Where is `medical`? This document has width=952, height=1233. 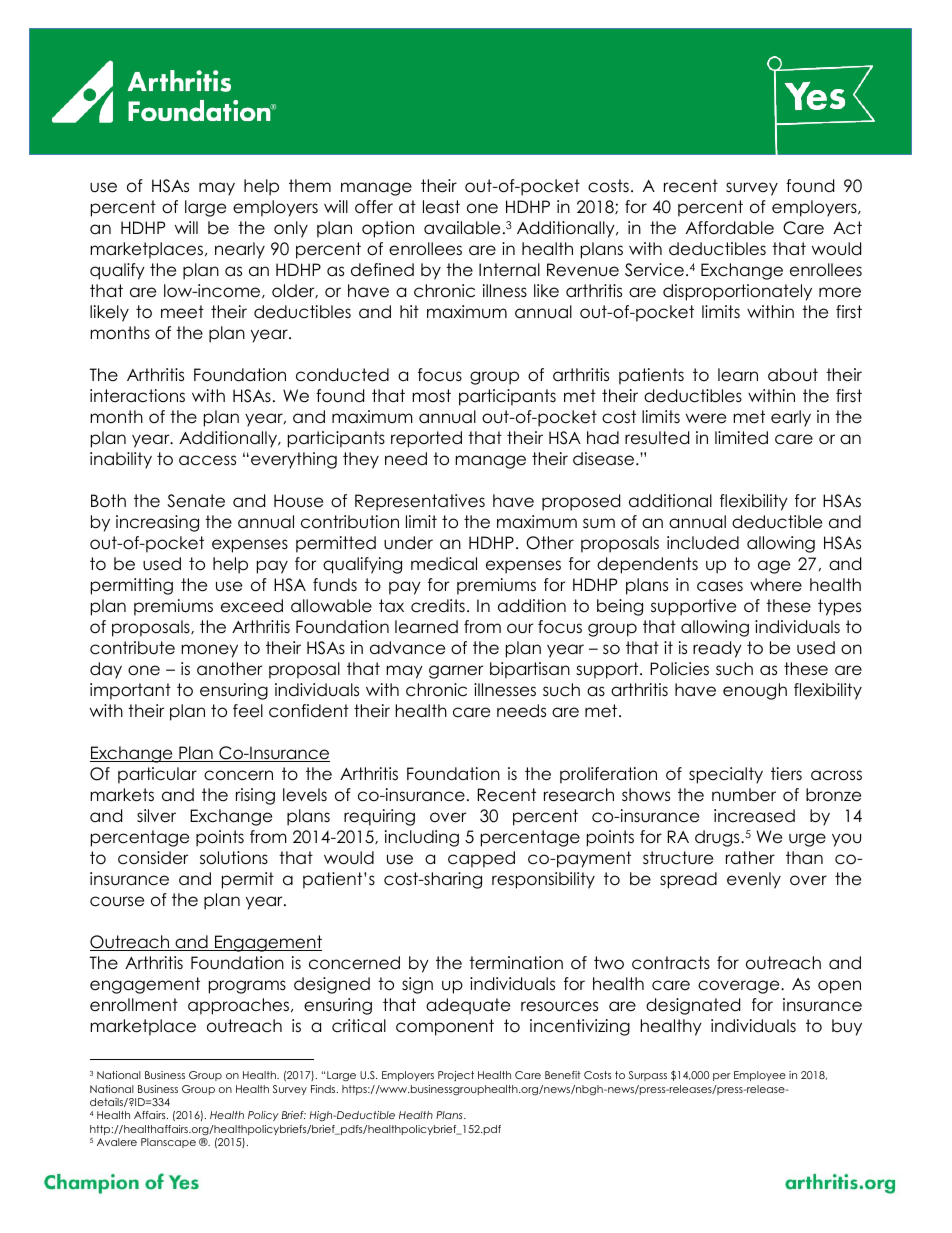 medical is located at coordinates (444, 564).
